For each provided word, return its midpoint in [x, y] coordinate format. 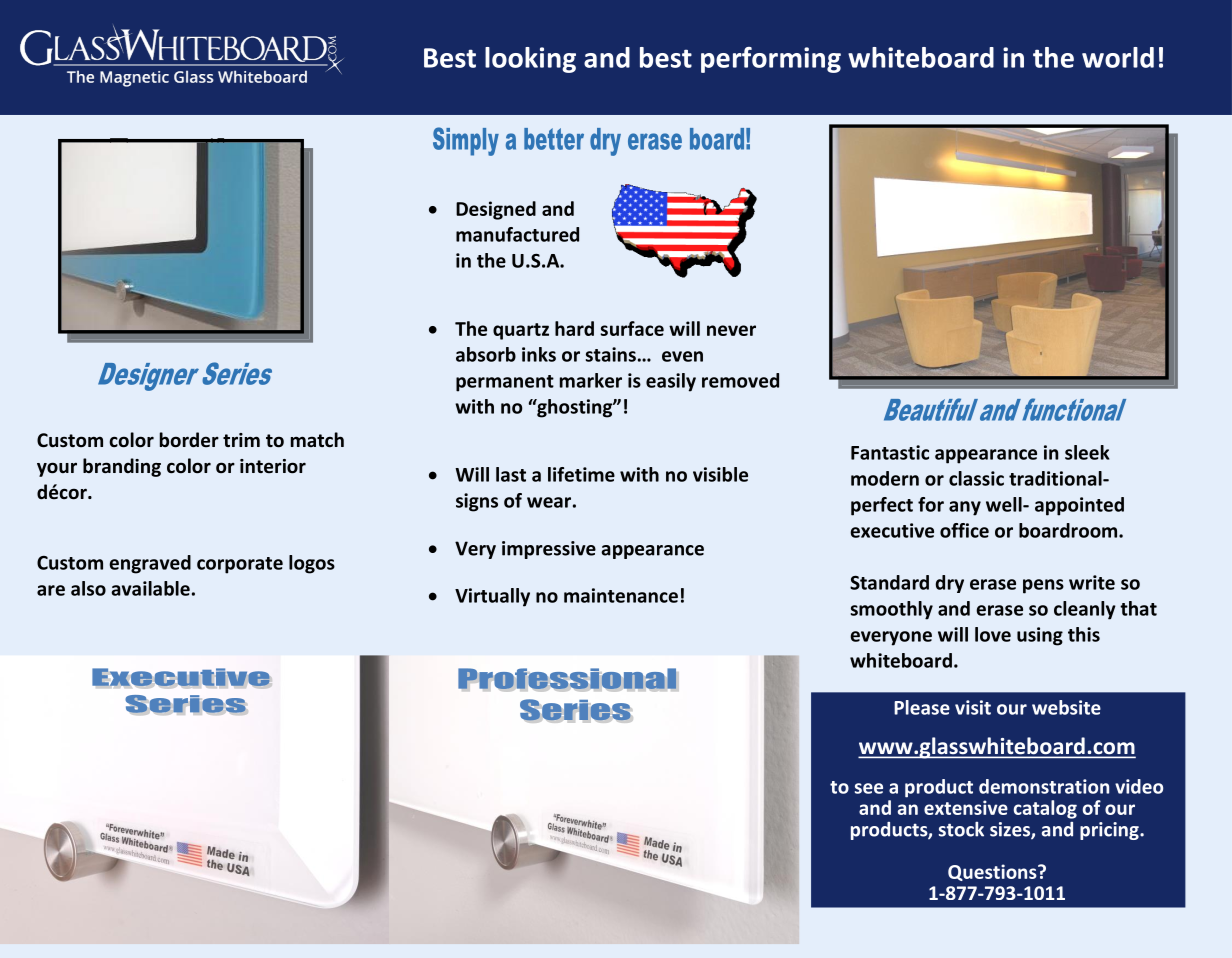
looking [530, 60]
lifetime [581, 474]
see [869, 788]
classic [976, 478]
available [150, 588]
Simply [466, 141]
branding [122, 467]
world [1118, 57]
